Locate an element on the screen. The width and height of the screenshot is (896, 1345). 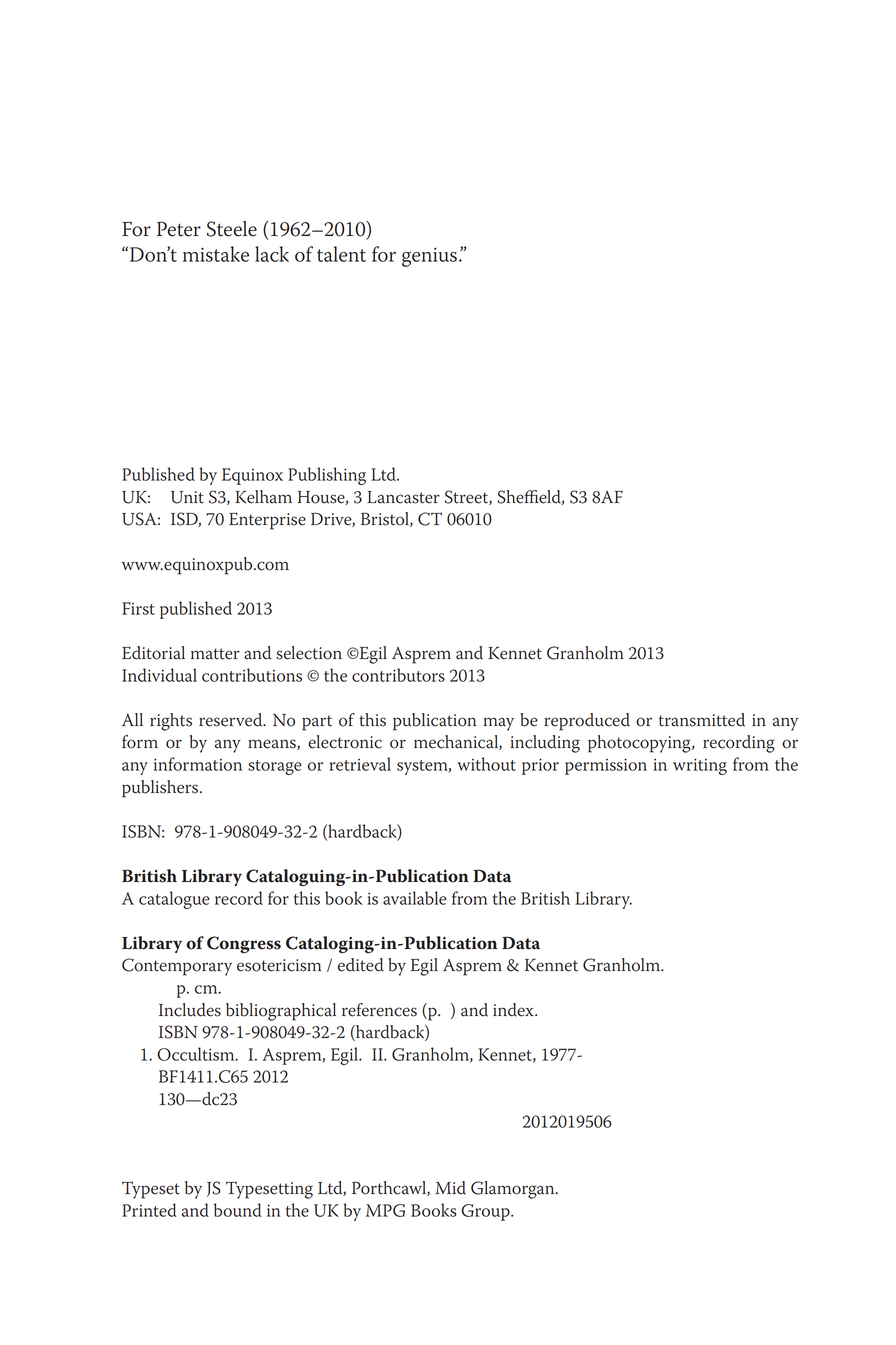
contributors is located at coordinates (398, 675).
